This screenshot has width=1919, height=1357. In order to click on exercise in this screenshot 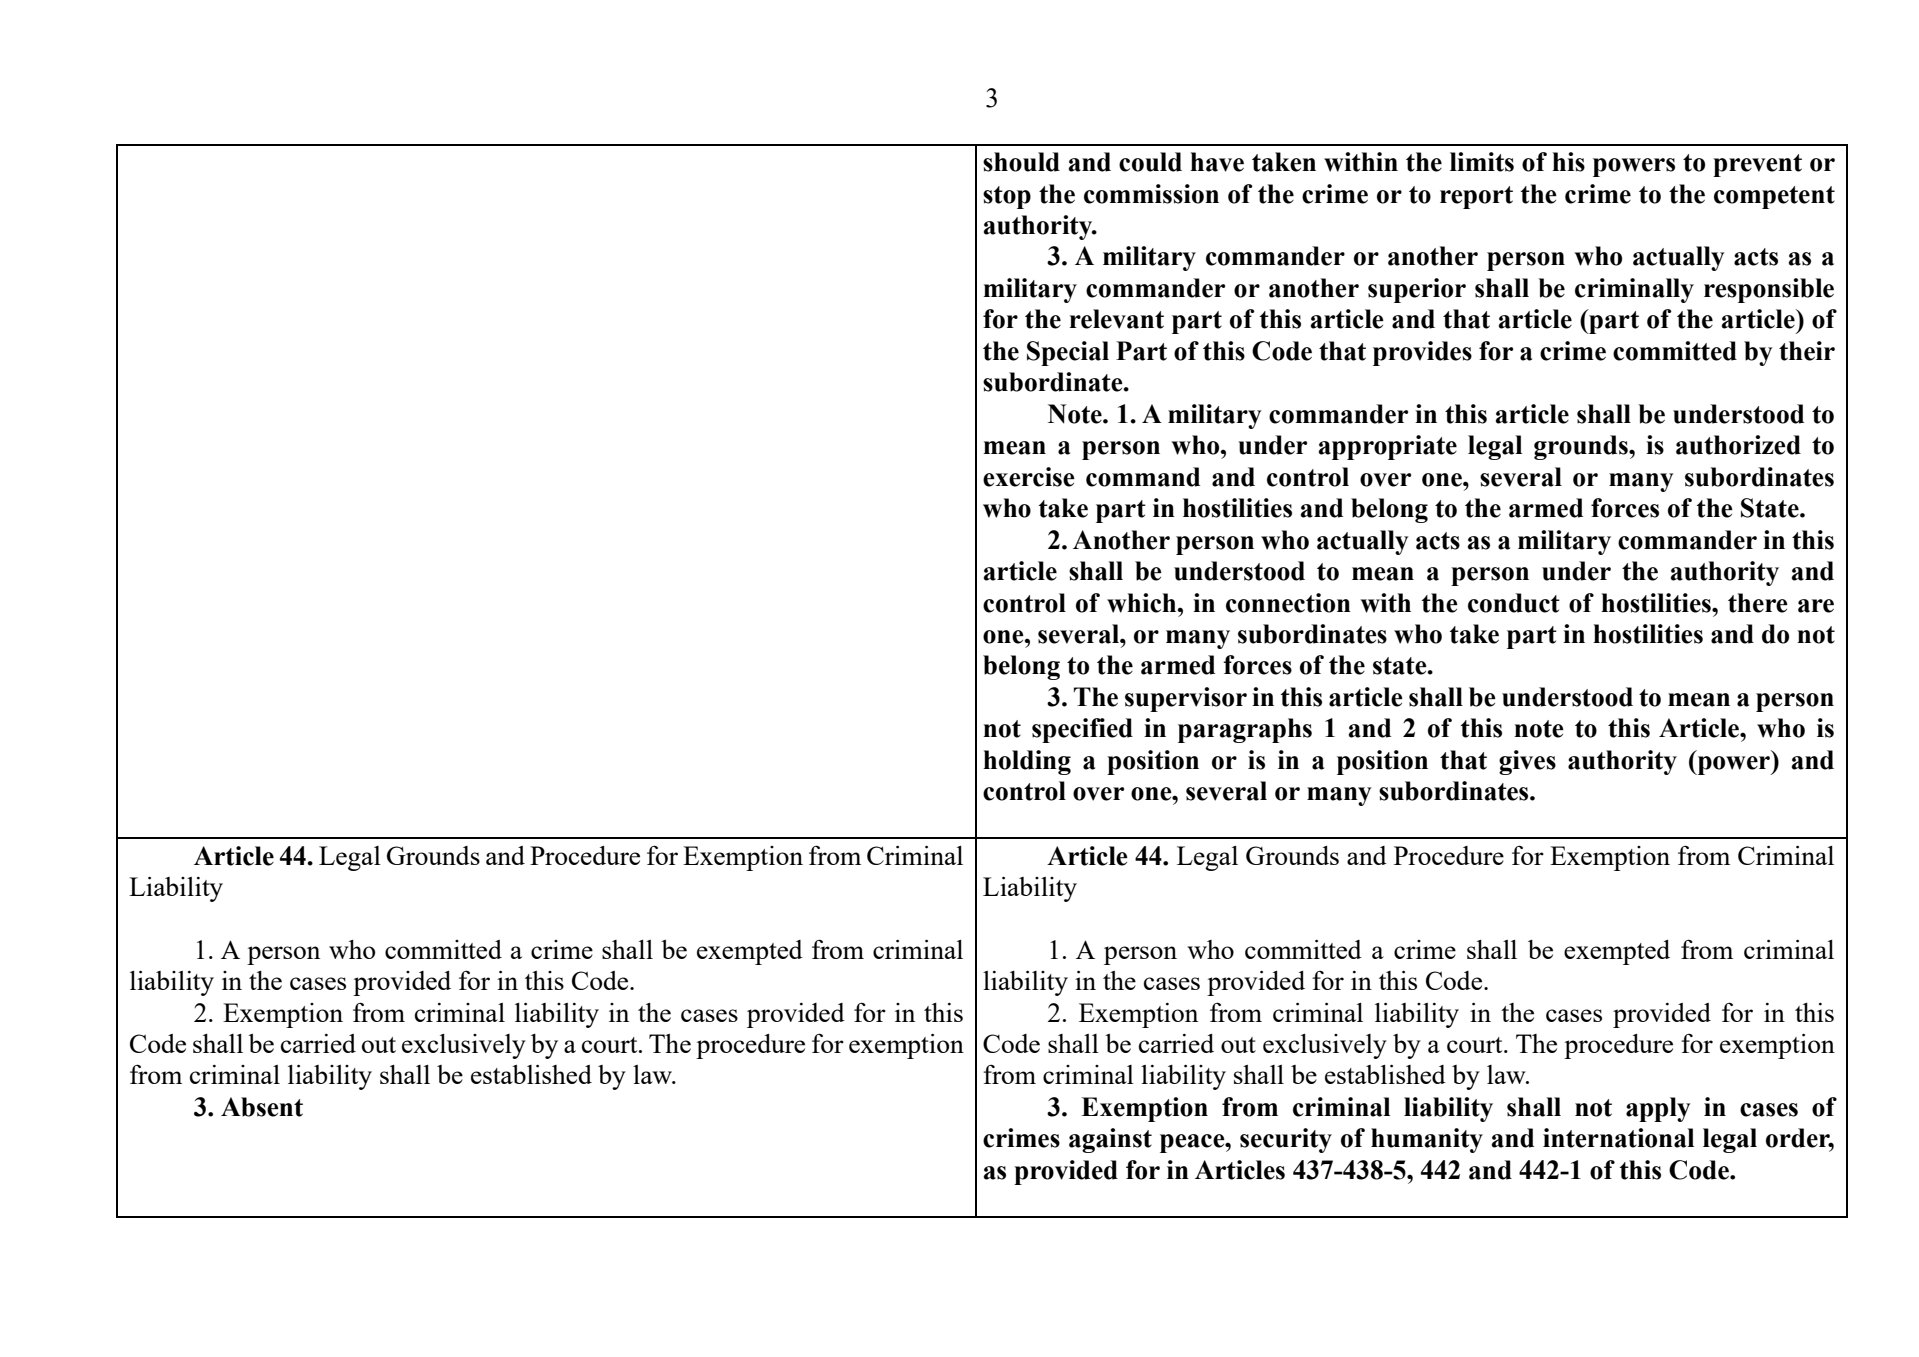, I will do `click(1029, 477)`.
